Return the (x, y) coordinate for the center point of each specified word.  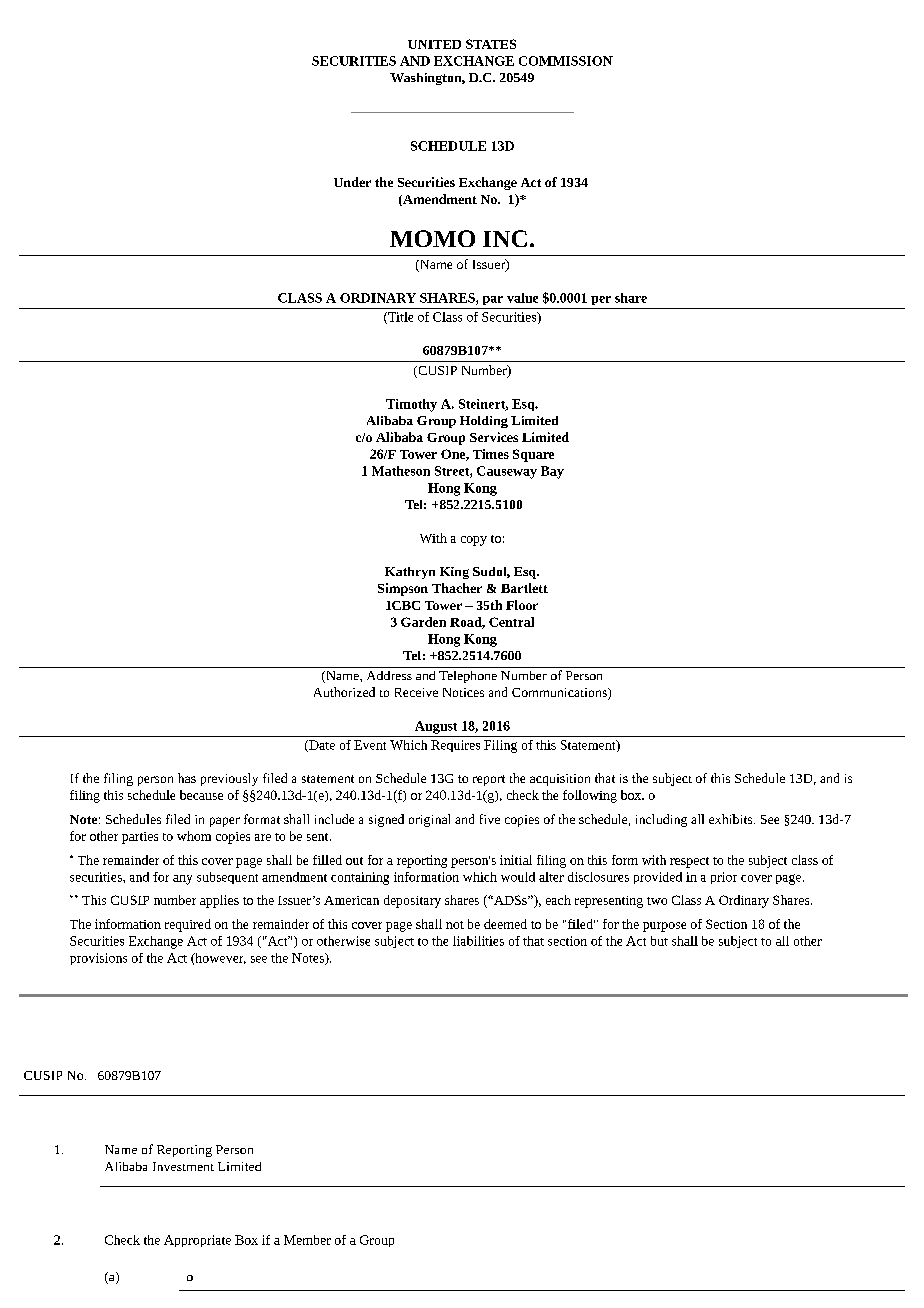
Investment (183, 1166)
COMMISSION (566, 61)
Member (307, 1240)
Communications (560, 694)
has (187, 778)
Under (352, 182)
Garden (423, 622)
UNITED (434, 44)
